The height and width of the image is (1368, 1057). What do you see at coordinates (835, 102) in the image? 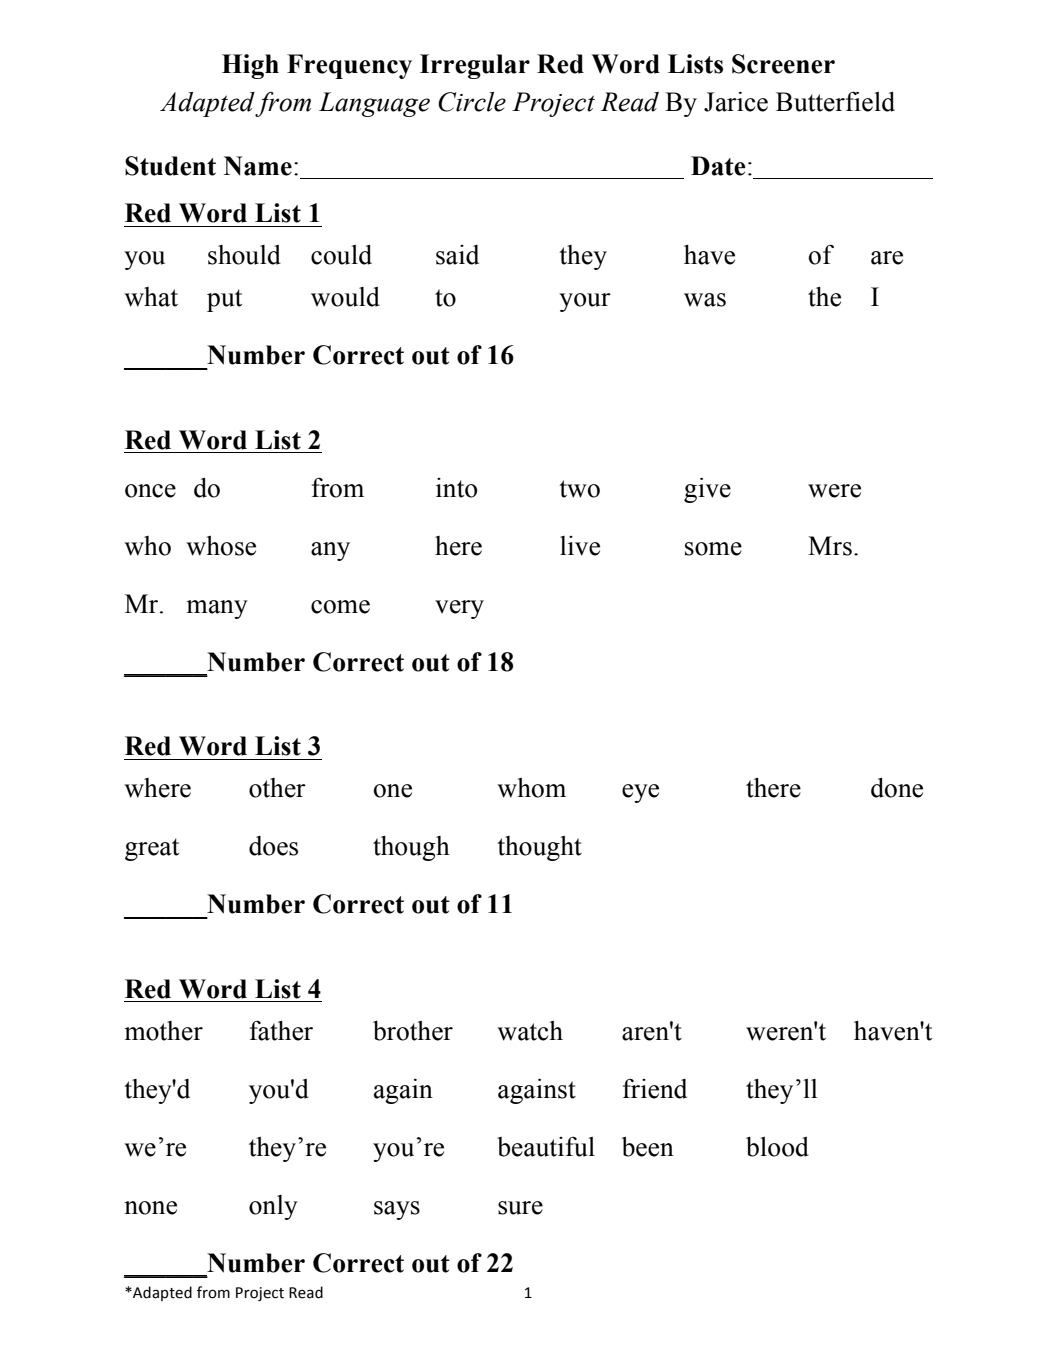
I see `Butterfield` at bounding box center [835, 102].
